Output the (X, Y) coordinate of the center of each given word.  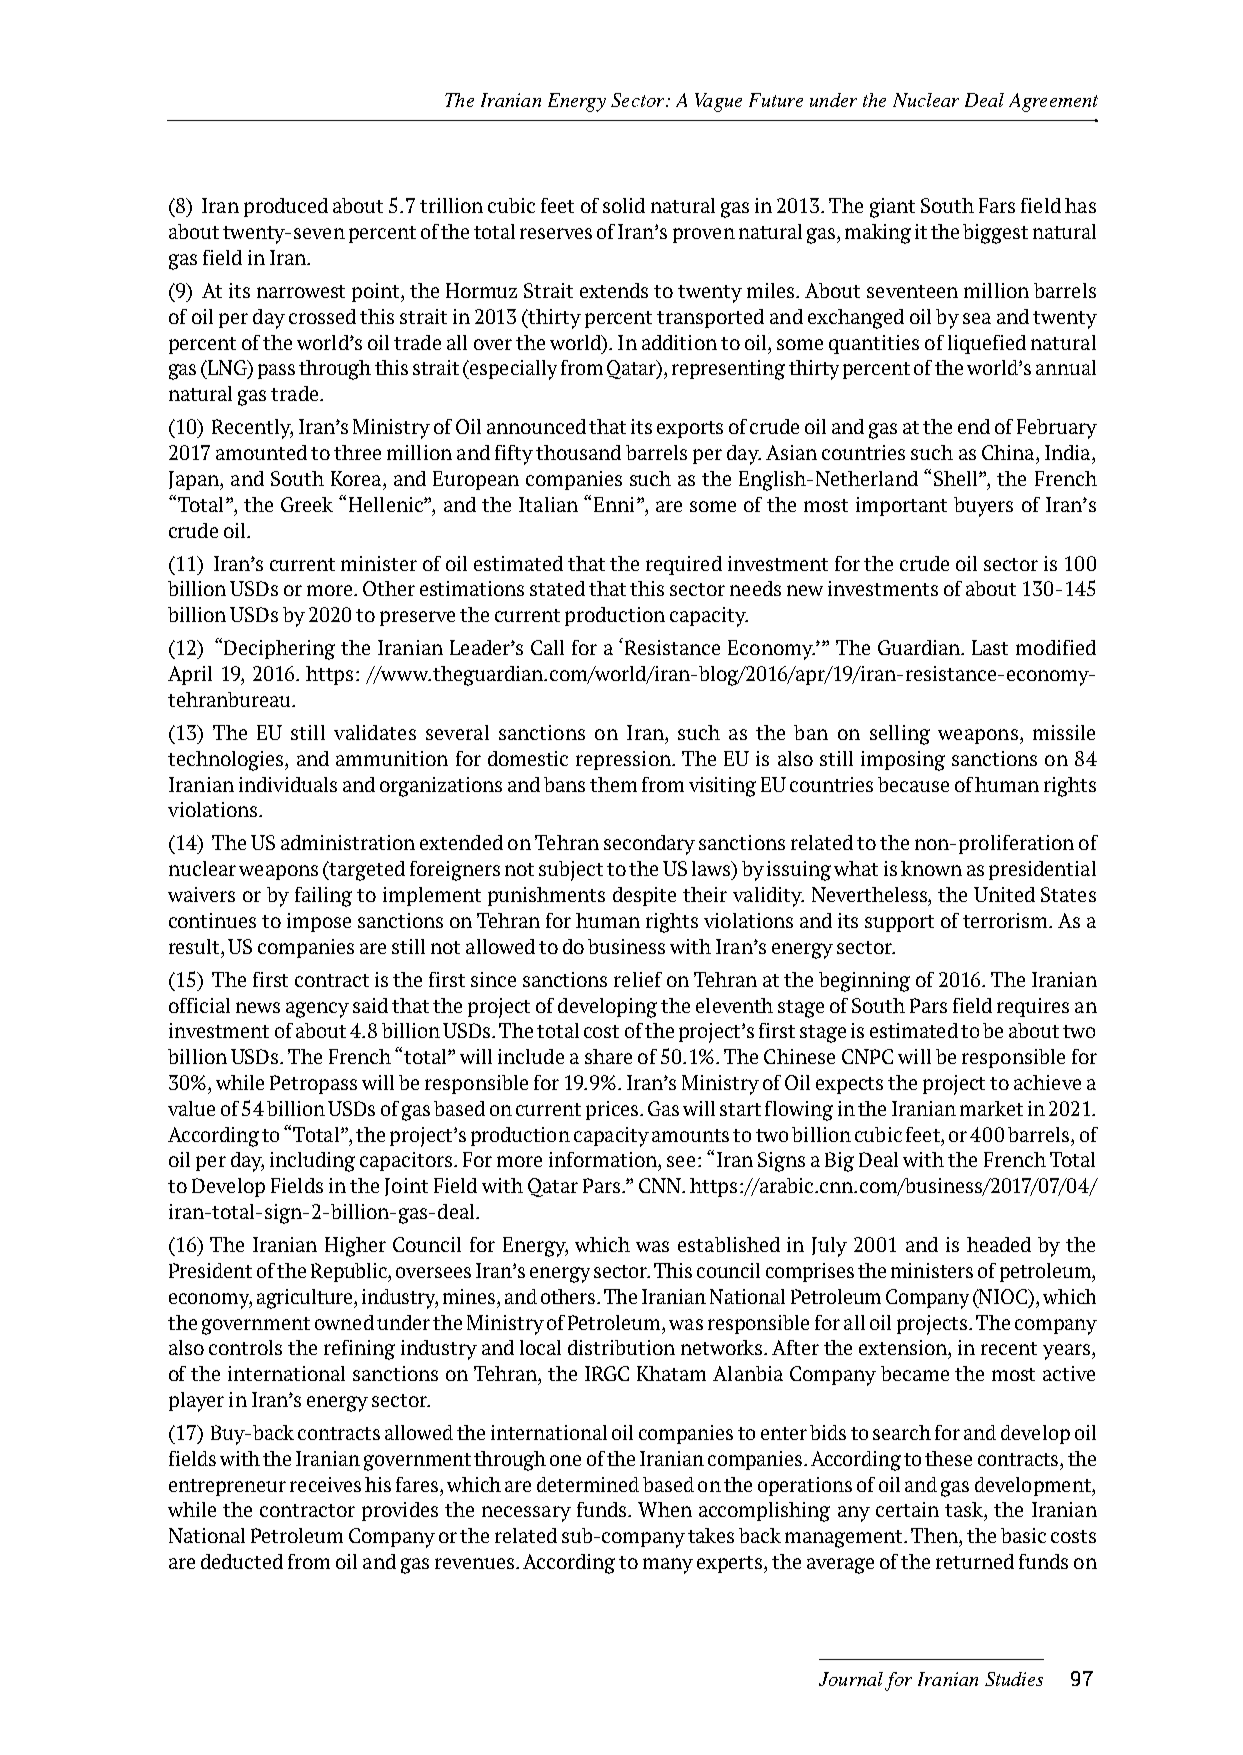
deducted (242, 1561)
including (312, 1162)
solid (624, 205)
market (991, 1108)
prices (613, 1110)
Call (547, 647)
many (668, 1566)
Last (990, 647)
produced (286, 207)
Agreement (1053, 102)
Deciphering (279, 650)
